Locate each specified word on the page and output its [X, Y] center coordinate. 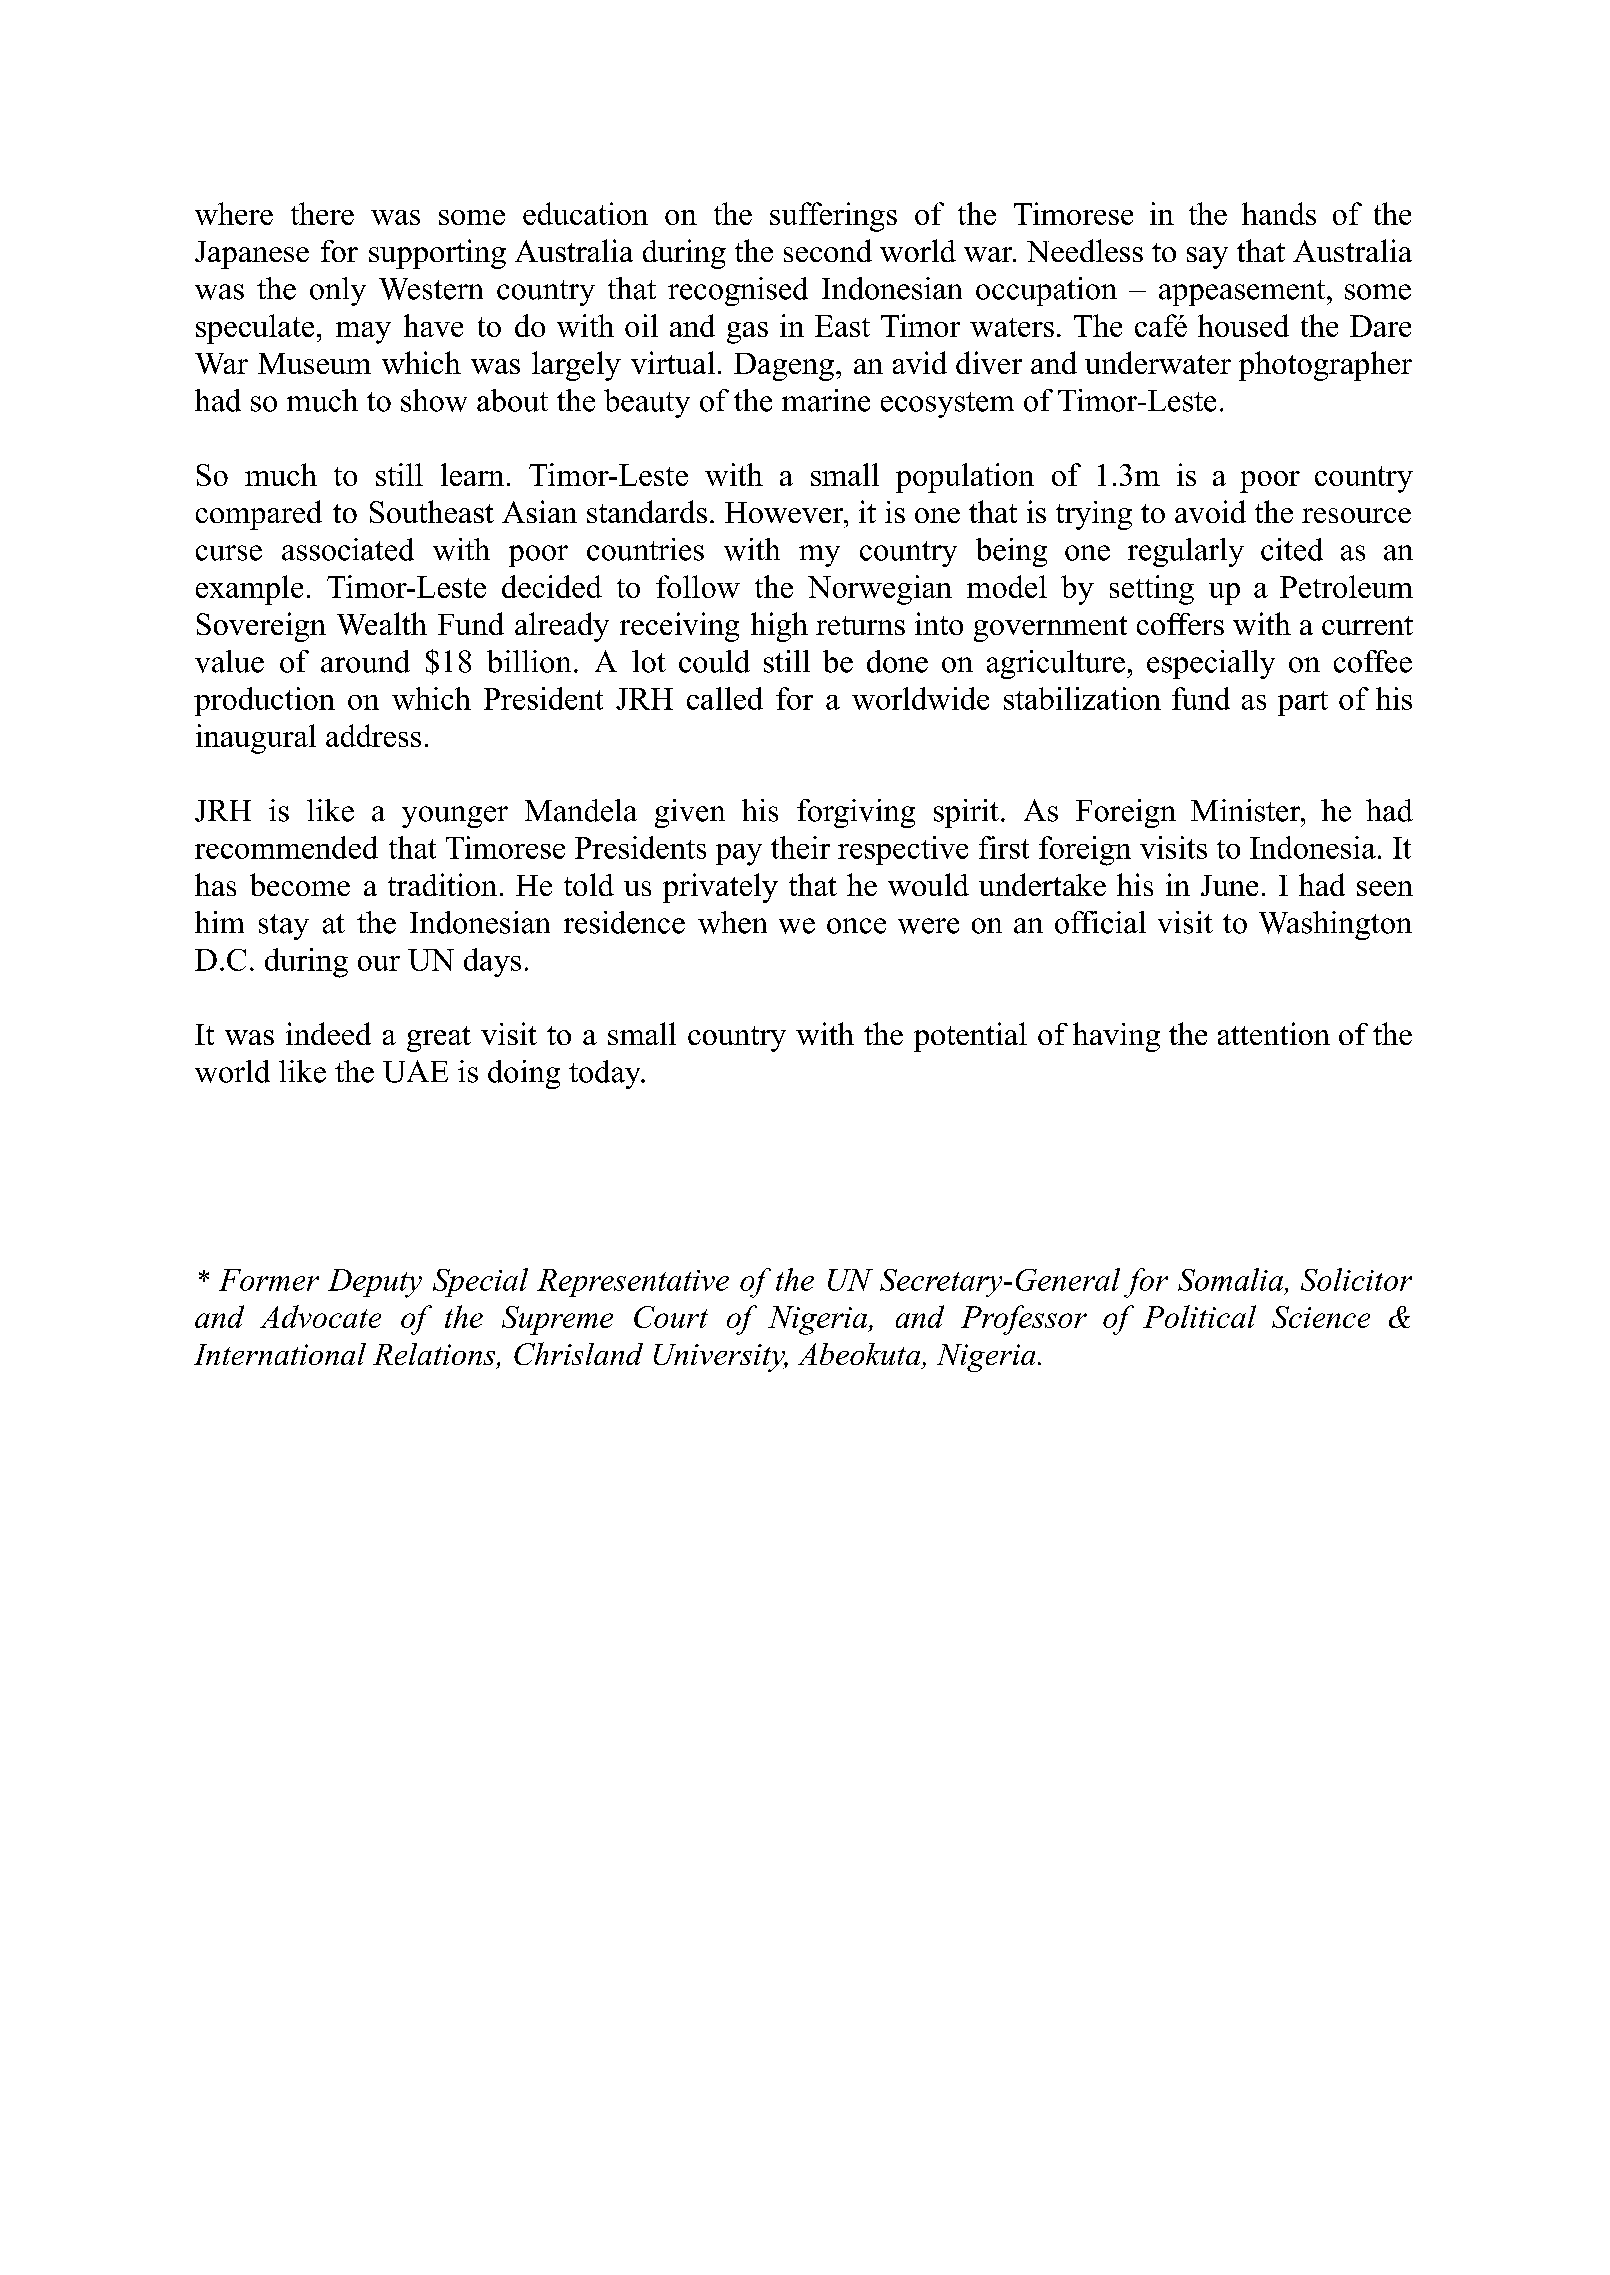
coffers [1180, 624]
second [828, 250]
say [1207, 258]
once [856, 926]
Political [1199, 1316]
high [779, 627]
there [322, 213]
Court [671, 1317]
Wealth [382, 623]
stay [284, 927]
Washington [1335, 925]
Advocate [320, 1316]
